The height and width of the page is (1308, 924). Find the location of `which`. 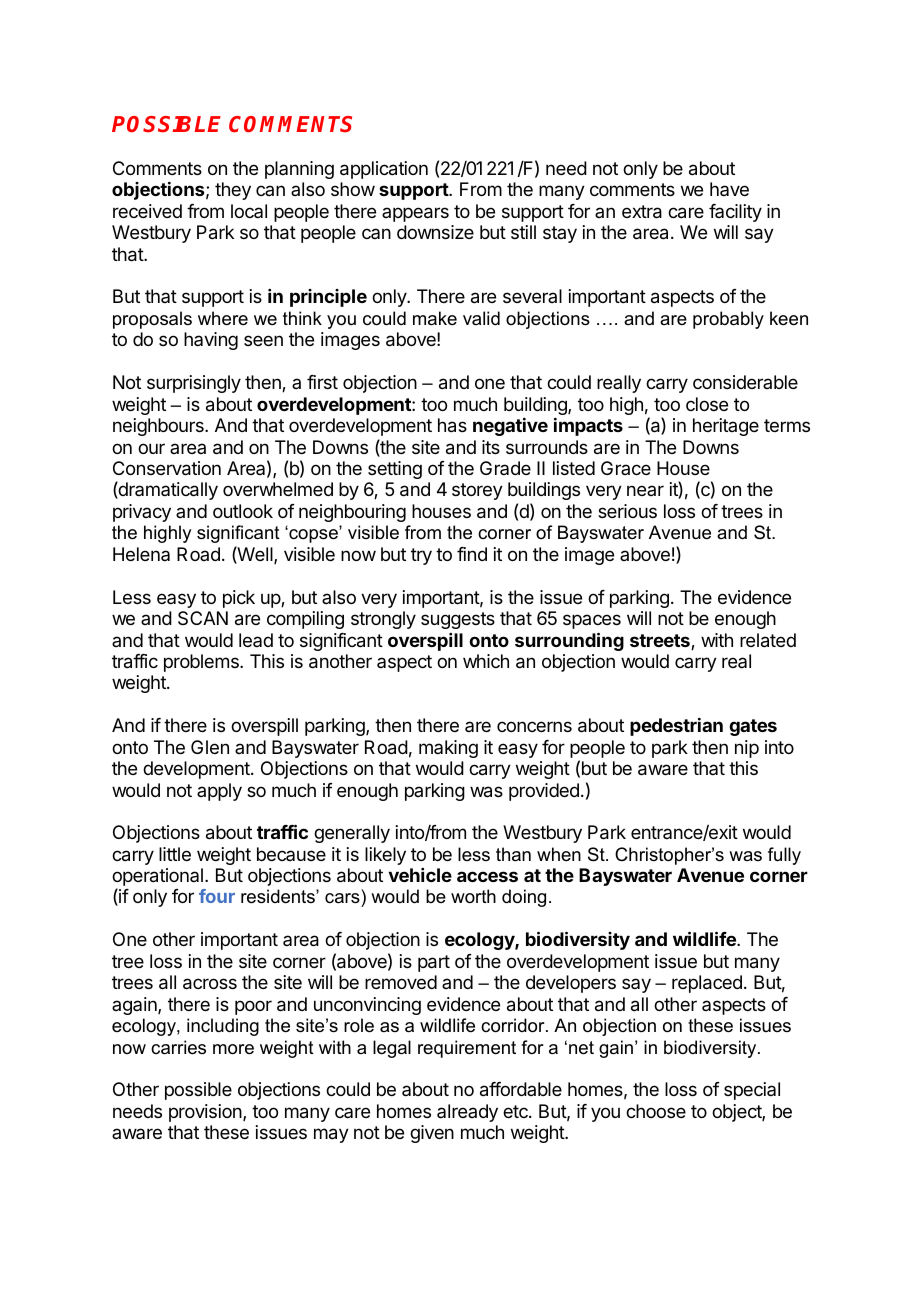

which is located at coordinates (486, 661).
